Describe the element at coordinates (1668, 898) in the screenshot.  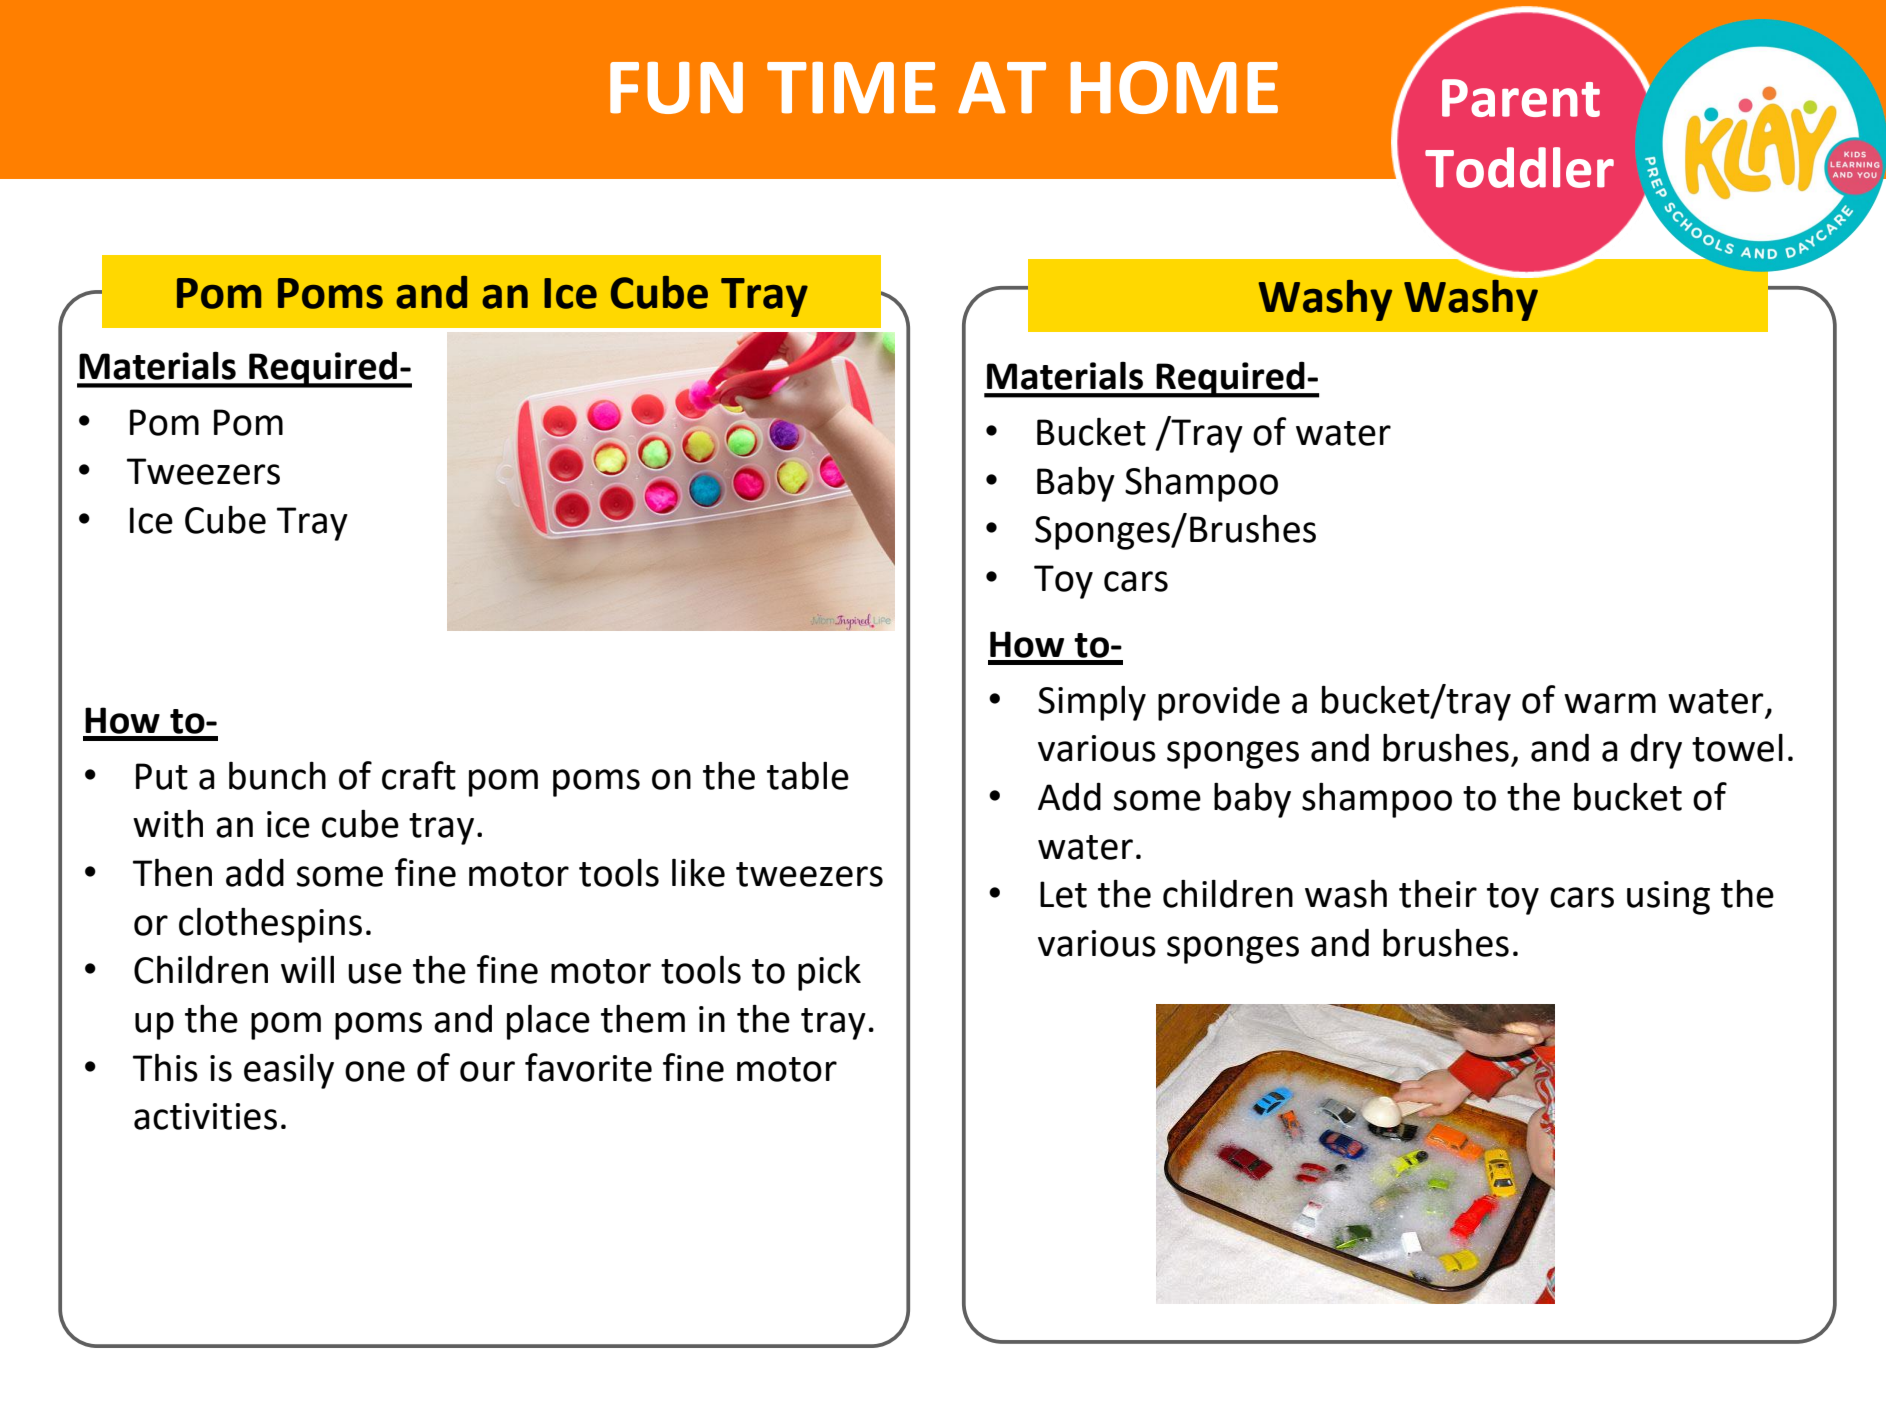
I see `using` at that location.
